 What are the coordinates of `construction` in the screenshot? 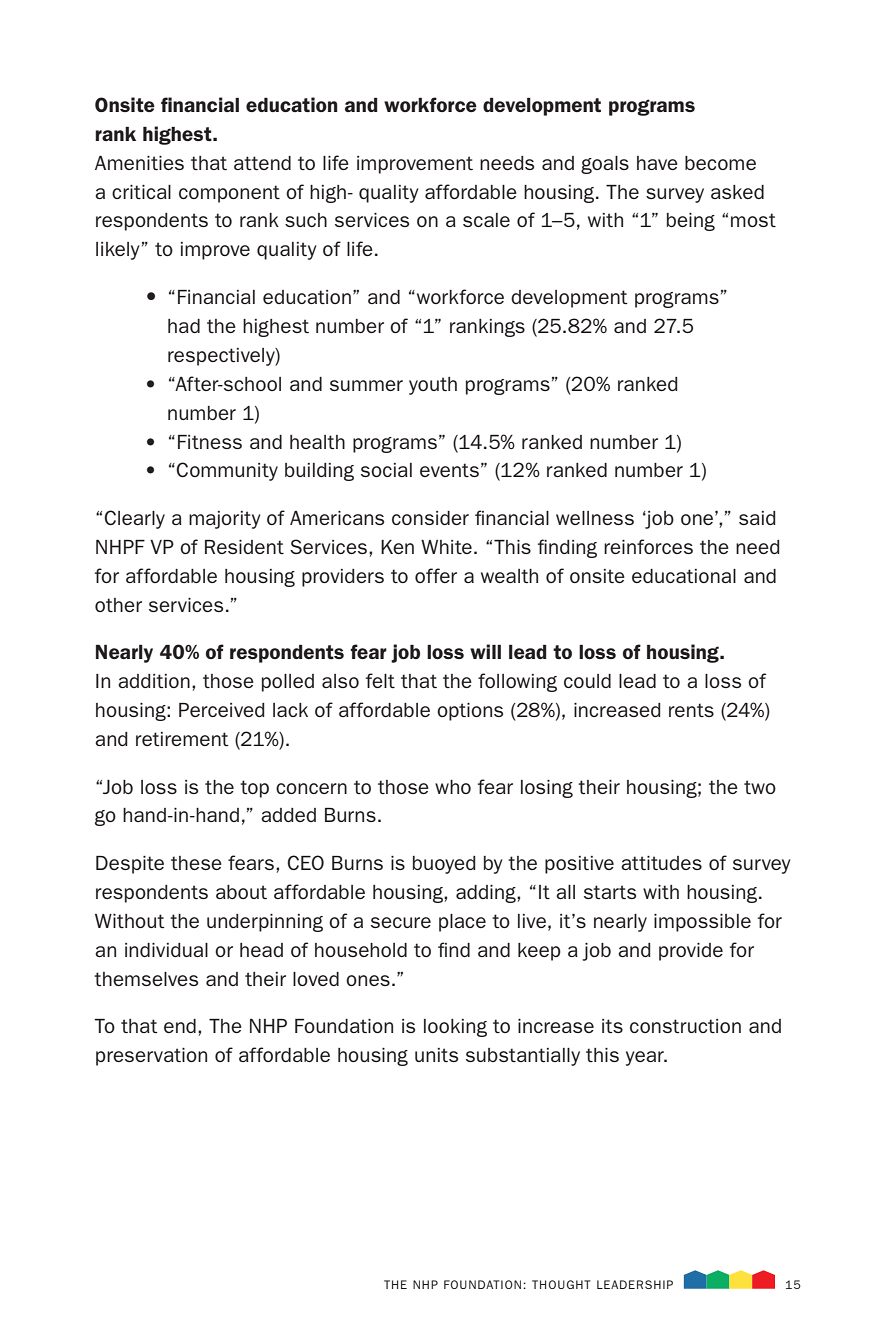 It's located at (685, 1026).
